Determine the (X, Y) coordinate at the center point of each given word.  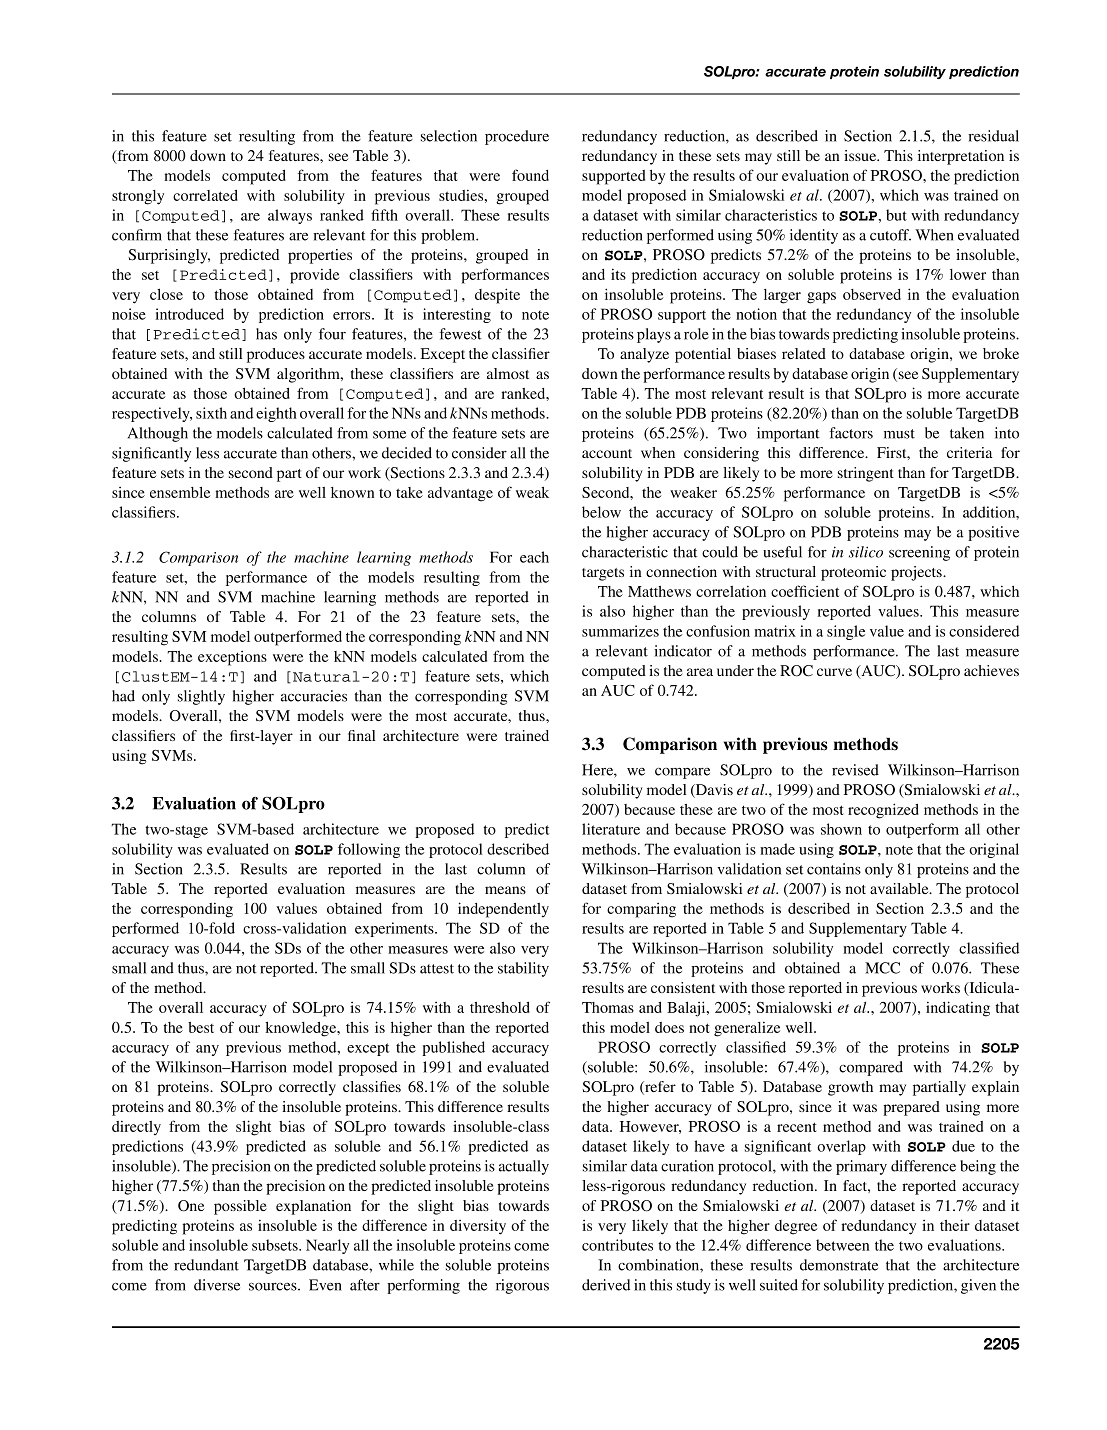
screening (919, 553)
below (601, 512)
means (505, 890)
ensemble (180, 492)
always (290, 216)
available (900, 888)
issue (861, 155)
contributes (617, 1245)
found (530, 175)
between (842, 1245)
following (369, 850)
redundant (206, 1265)
